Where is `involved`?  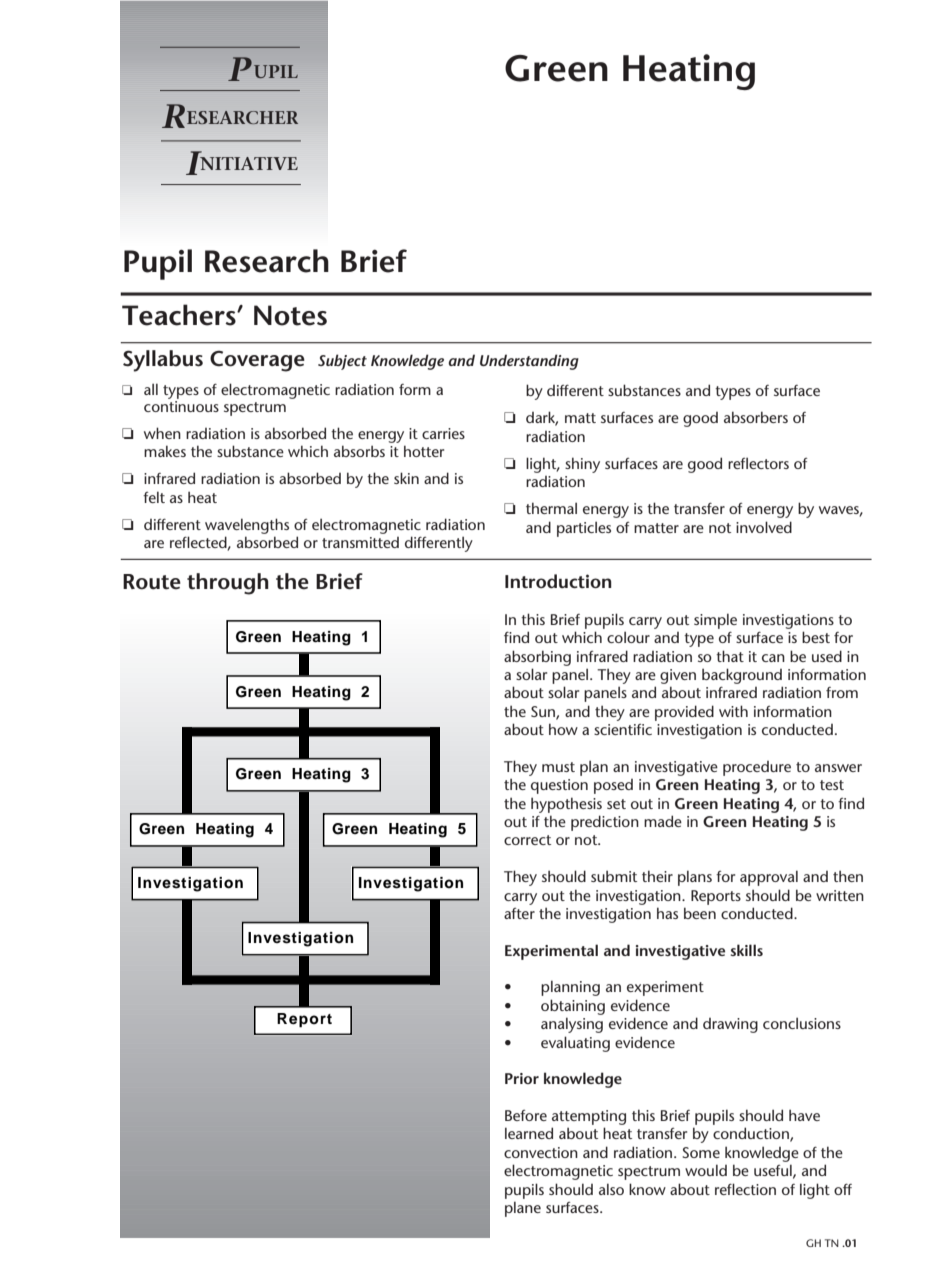 involved is located at coordinates (764, 527).
